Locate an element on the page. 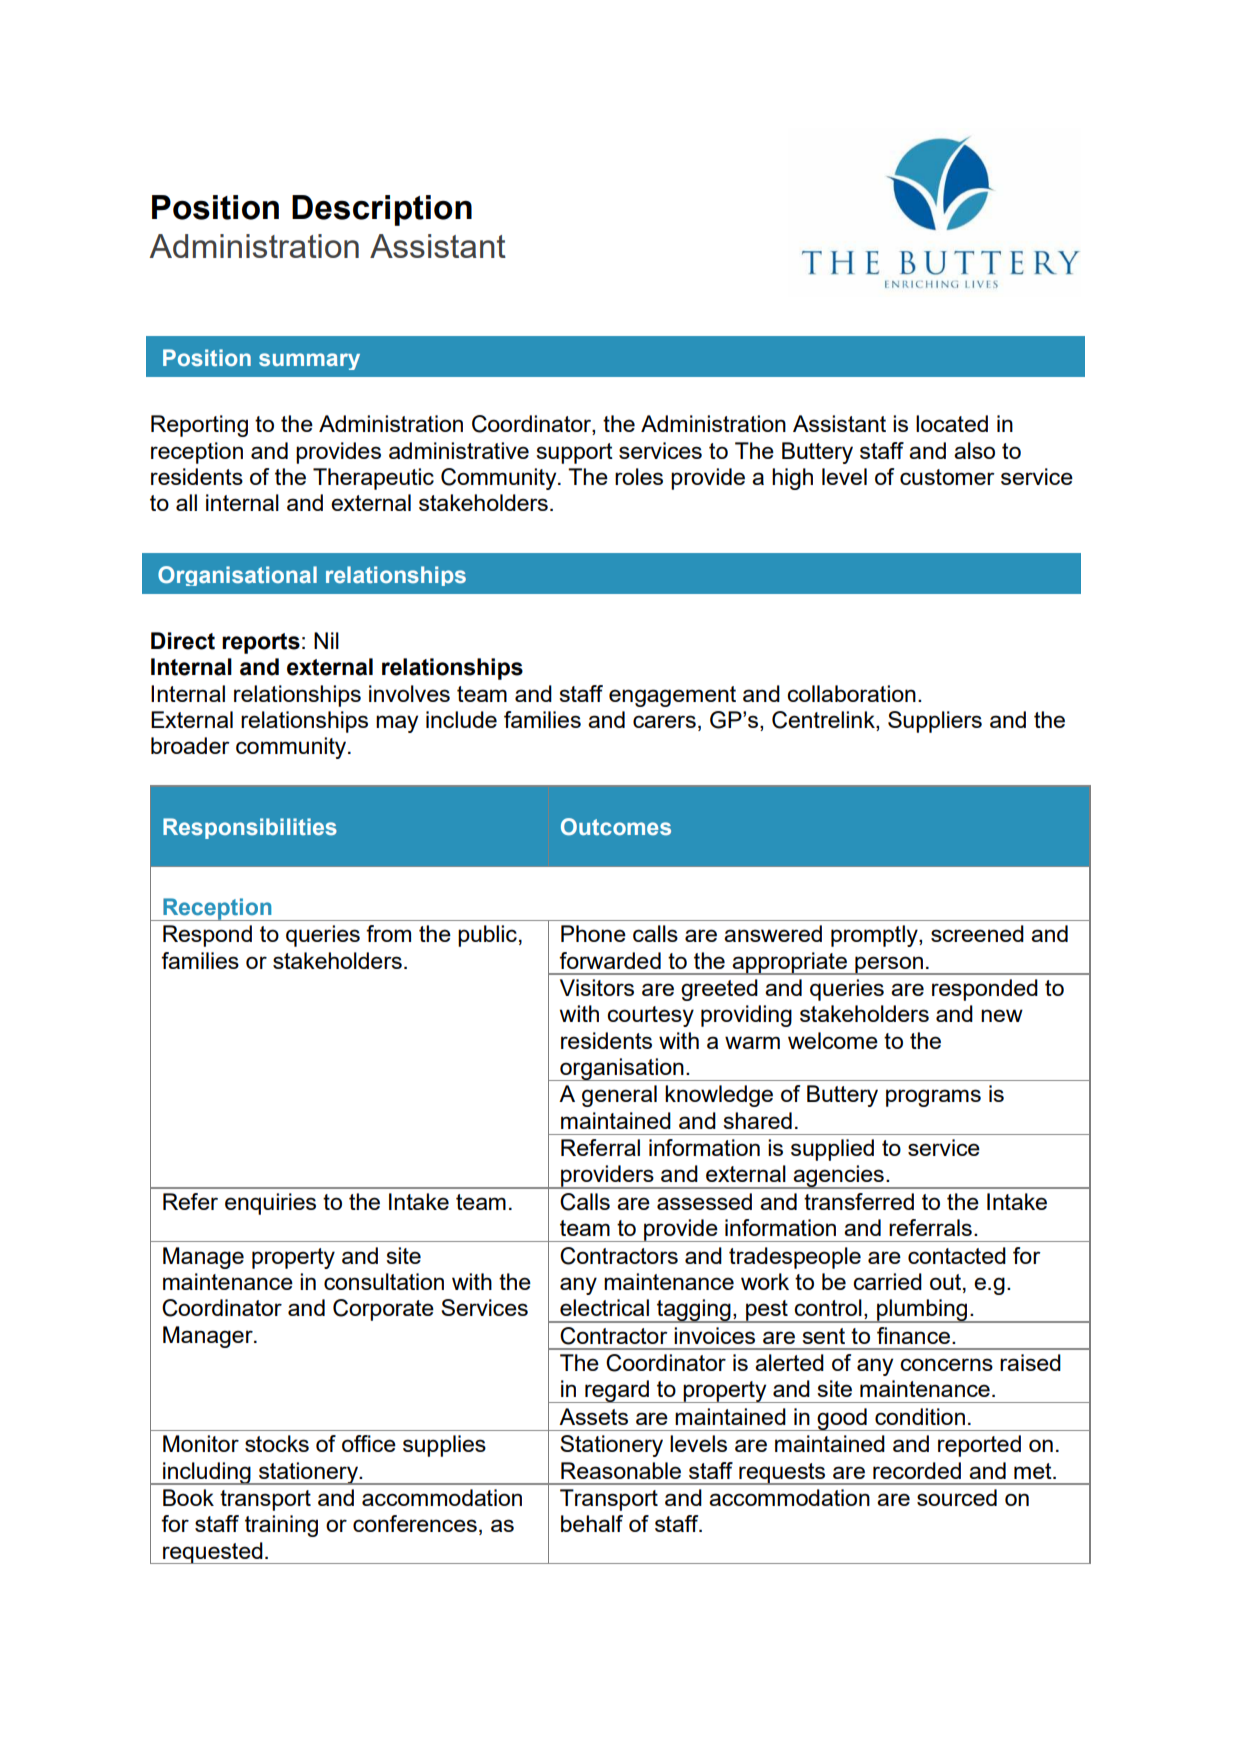  roles is located at coordinates (639, 476).
